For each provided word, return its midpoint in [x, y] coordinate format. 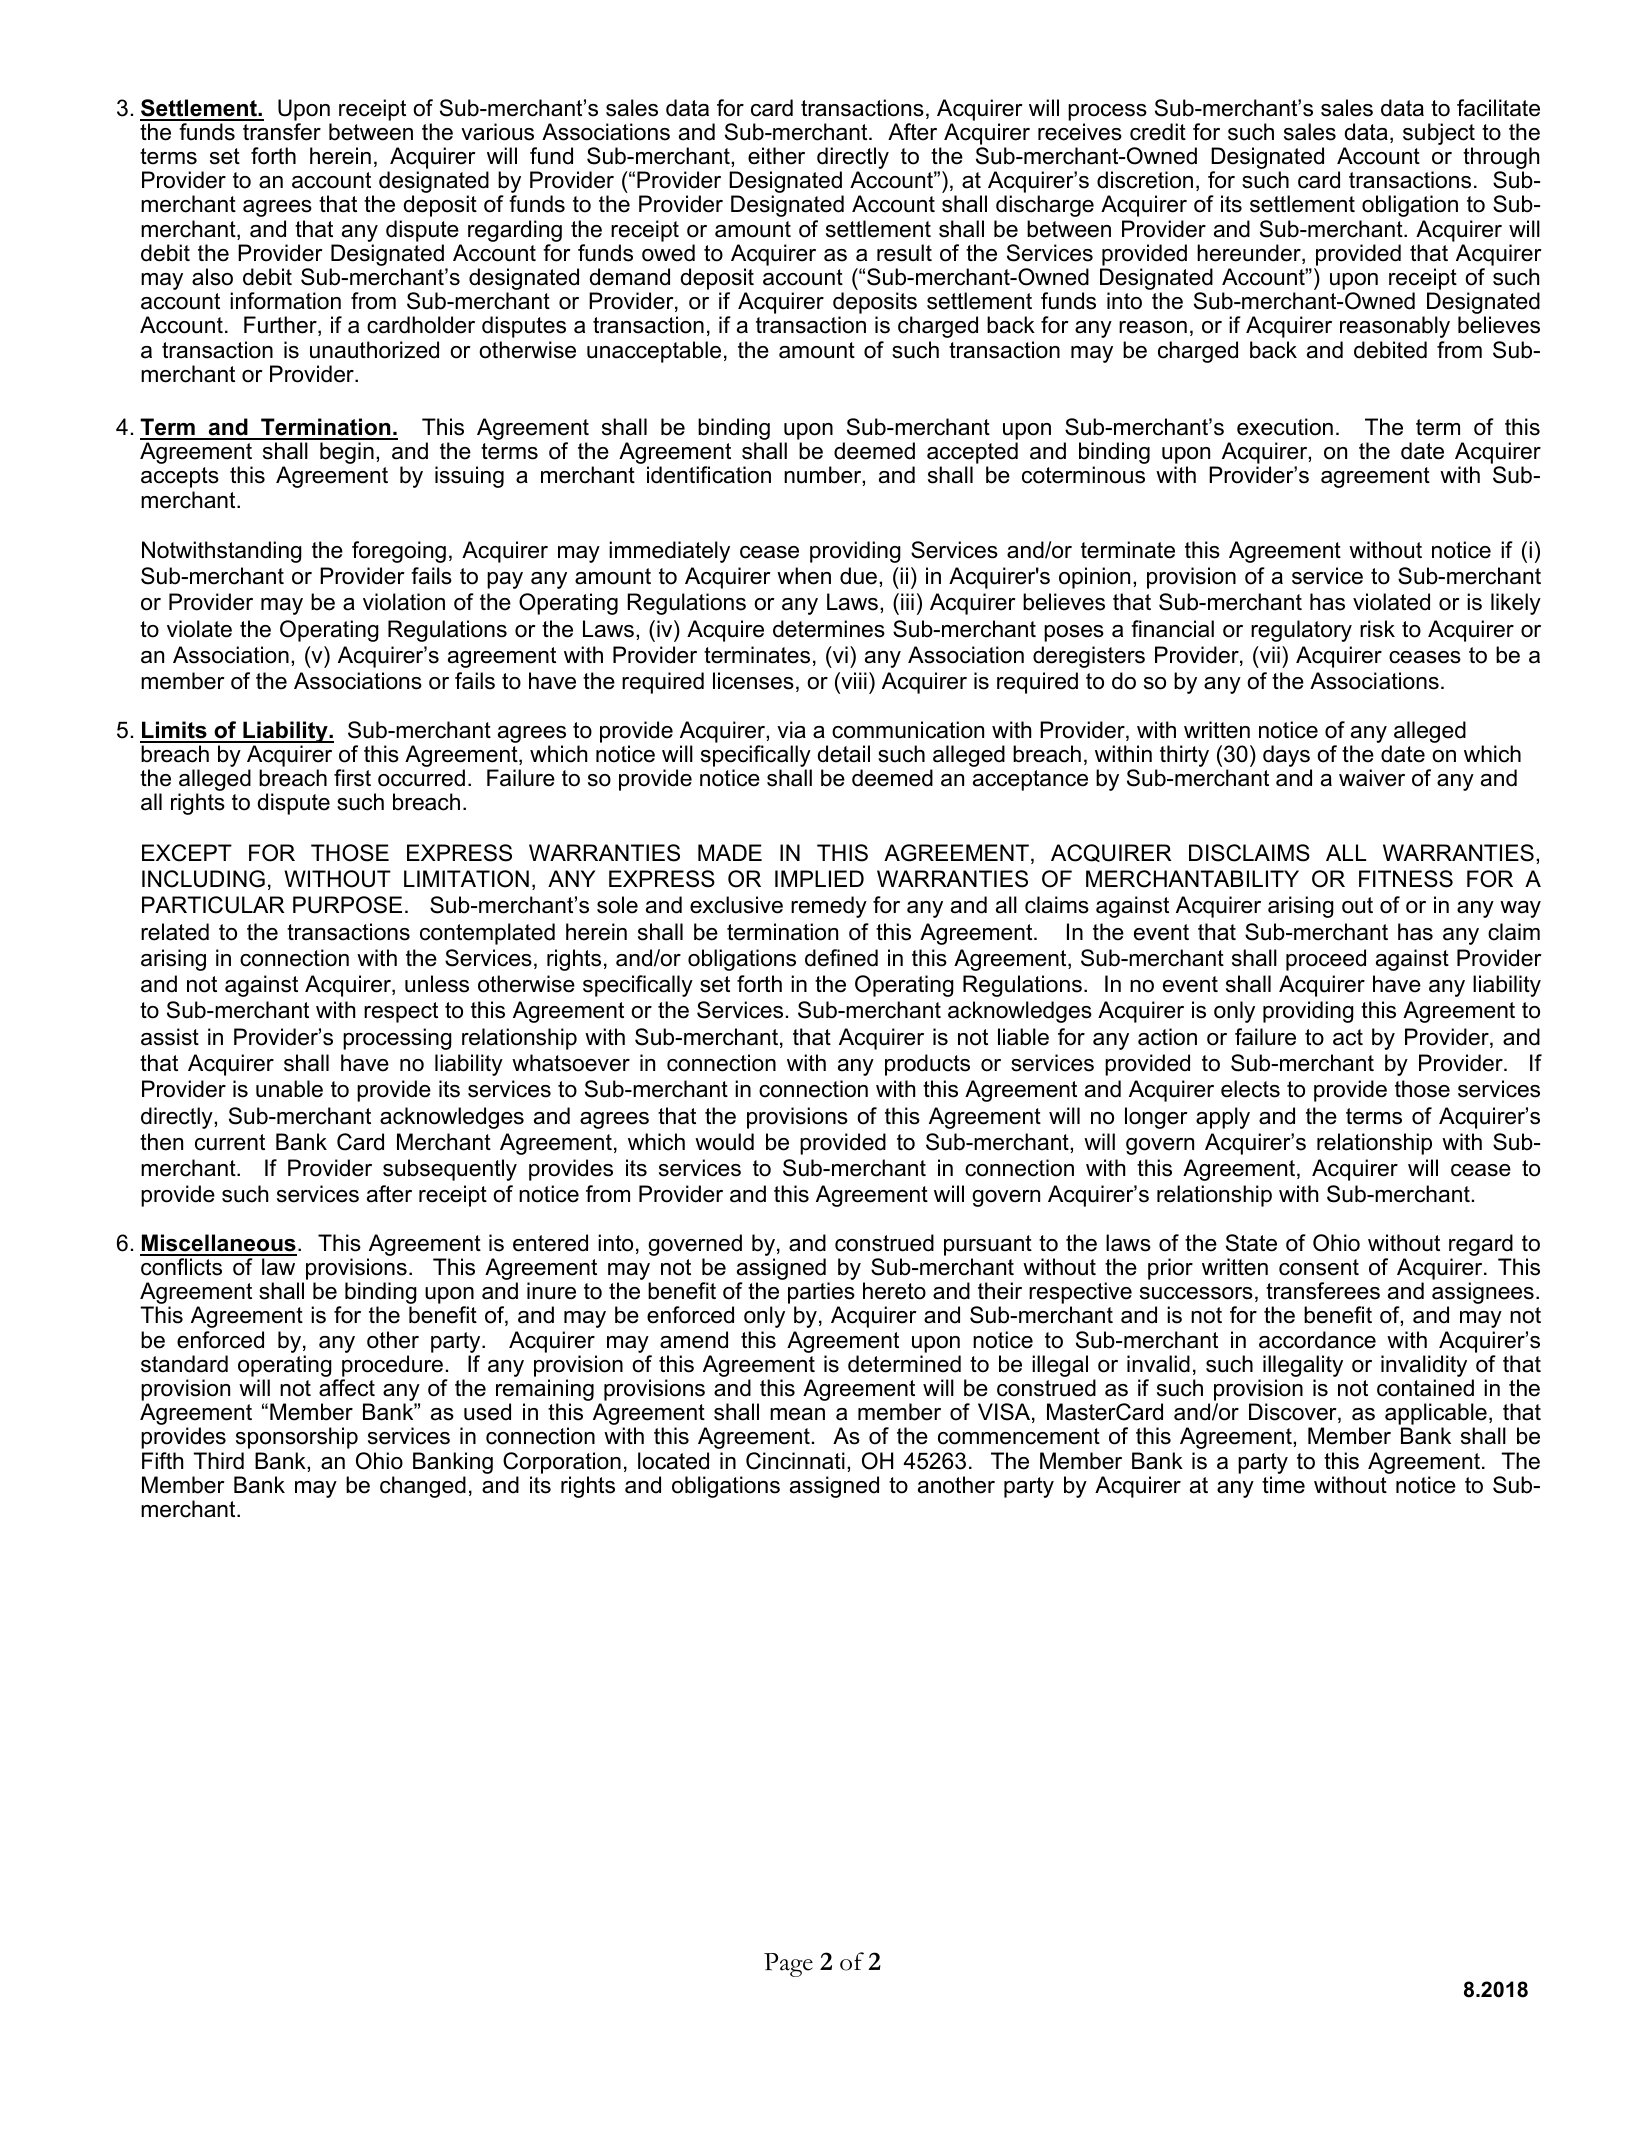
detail [844, 754]
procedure [392, 1366]
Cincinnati [795, 1461]
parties [821, 1294]
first [352, 778]
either [776, 156]
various [497, 132]
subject [1439, 135]
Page [788, 1965]
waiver [1372, 778]
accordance [1317, 1340]
